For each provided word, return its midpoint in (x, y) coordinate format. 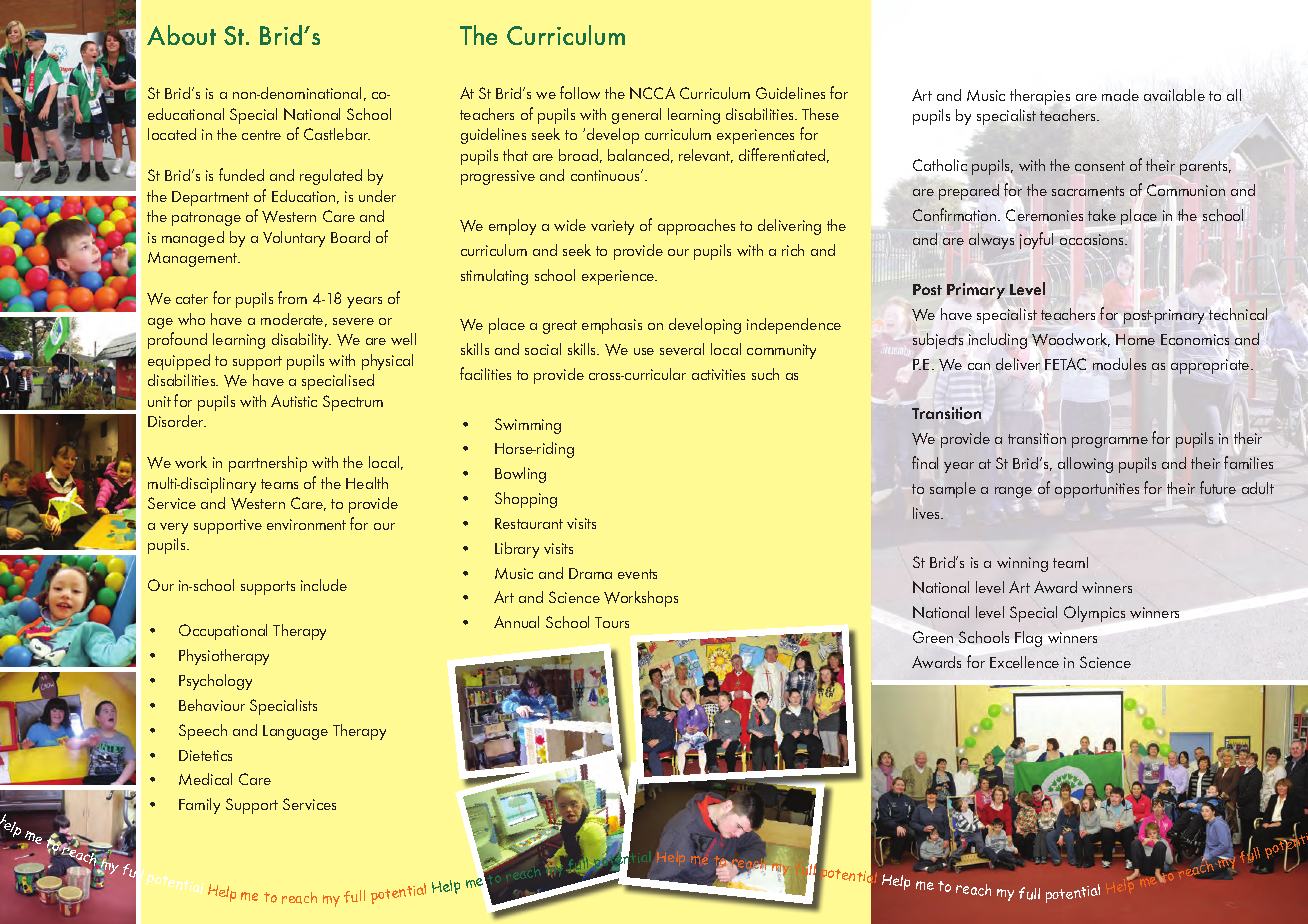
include (324, 585)
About (181, 35)
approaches (696, 227)
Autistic (294, 401)
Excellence (1024, 662)
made (1120, 95)
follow (580, 92)
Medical (205, 779)
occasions (1093, 239)
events (637, 574)
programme (1110, 442)
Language (295, 732)
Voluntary (294, 239)
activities (718, 374)
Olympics (1094, 614)
